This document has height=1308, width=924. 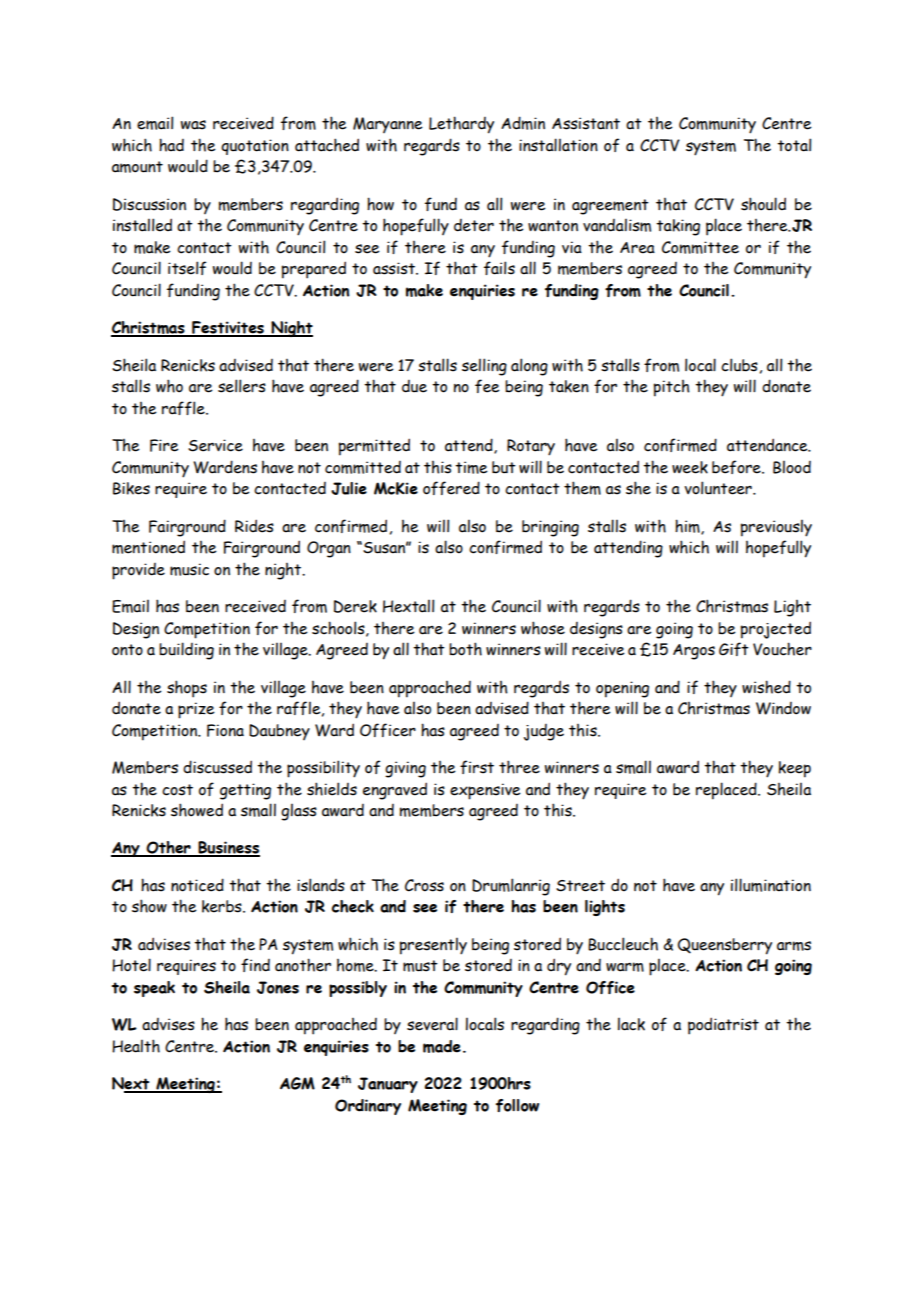 I want to click on both, so click(x=465, y=649).
